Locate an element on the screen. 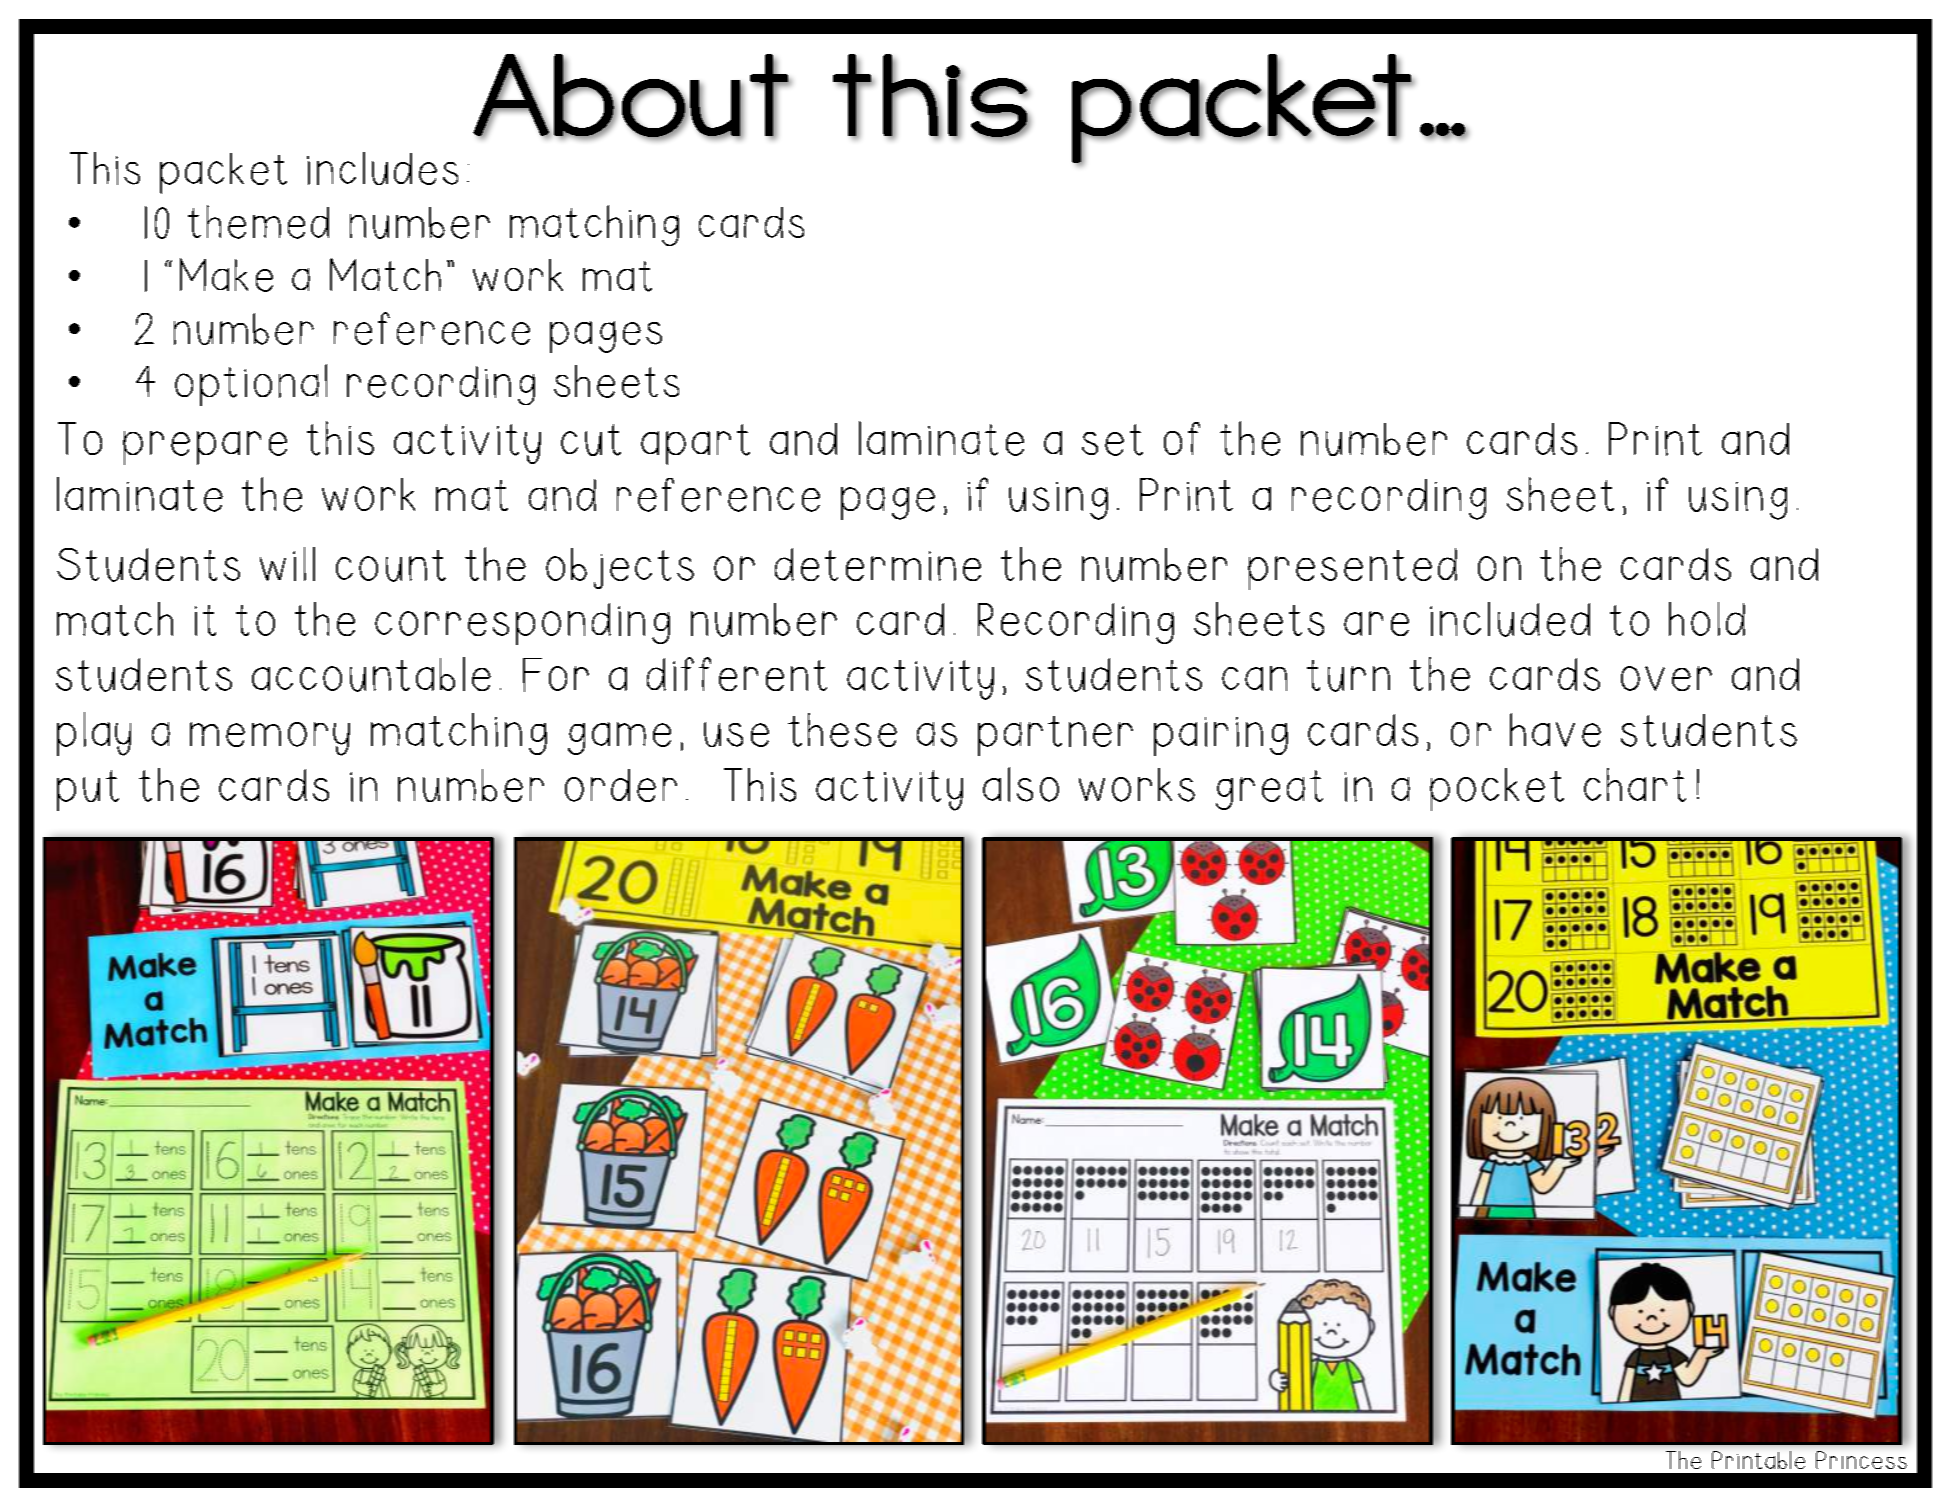 The image size is (1951, 1507). chart is located at coordinates (1635, 785).
